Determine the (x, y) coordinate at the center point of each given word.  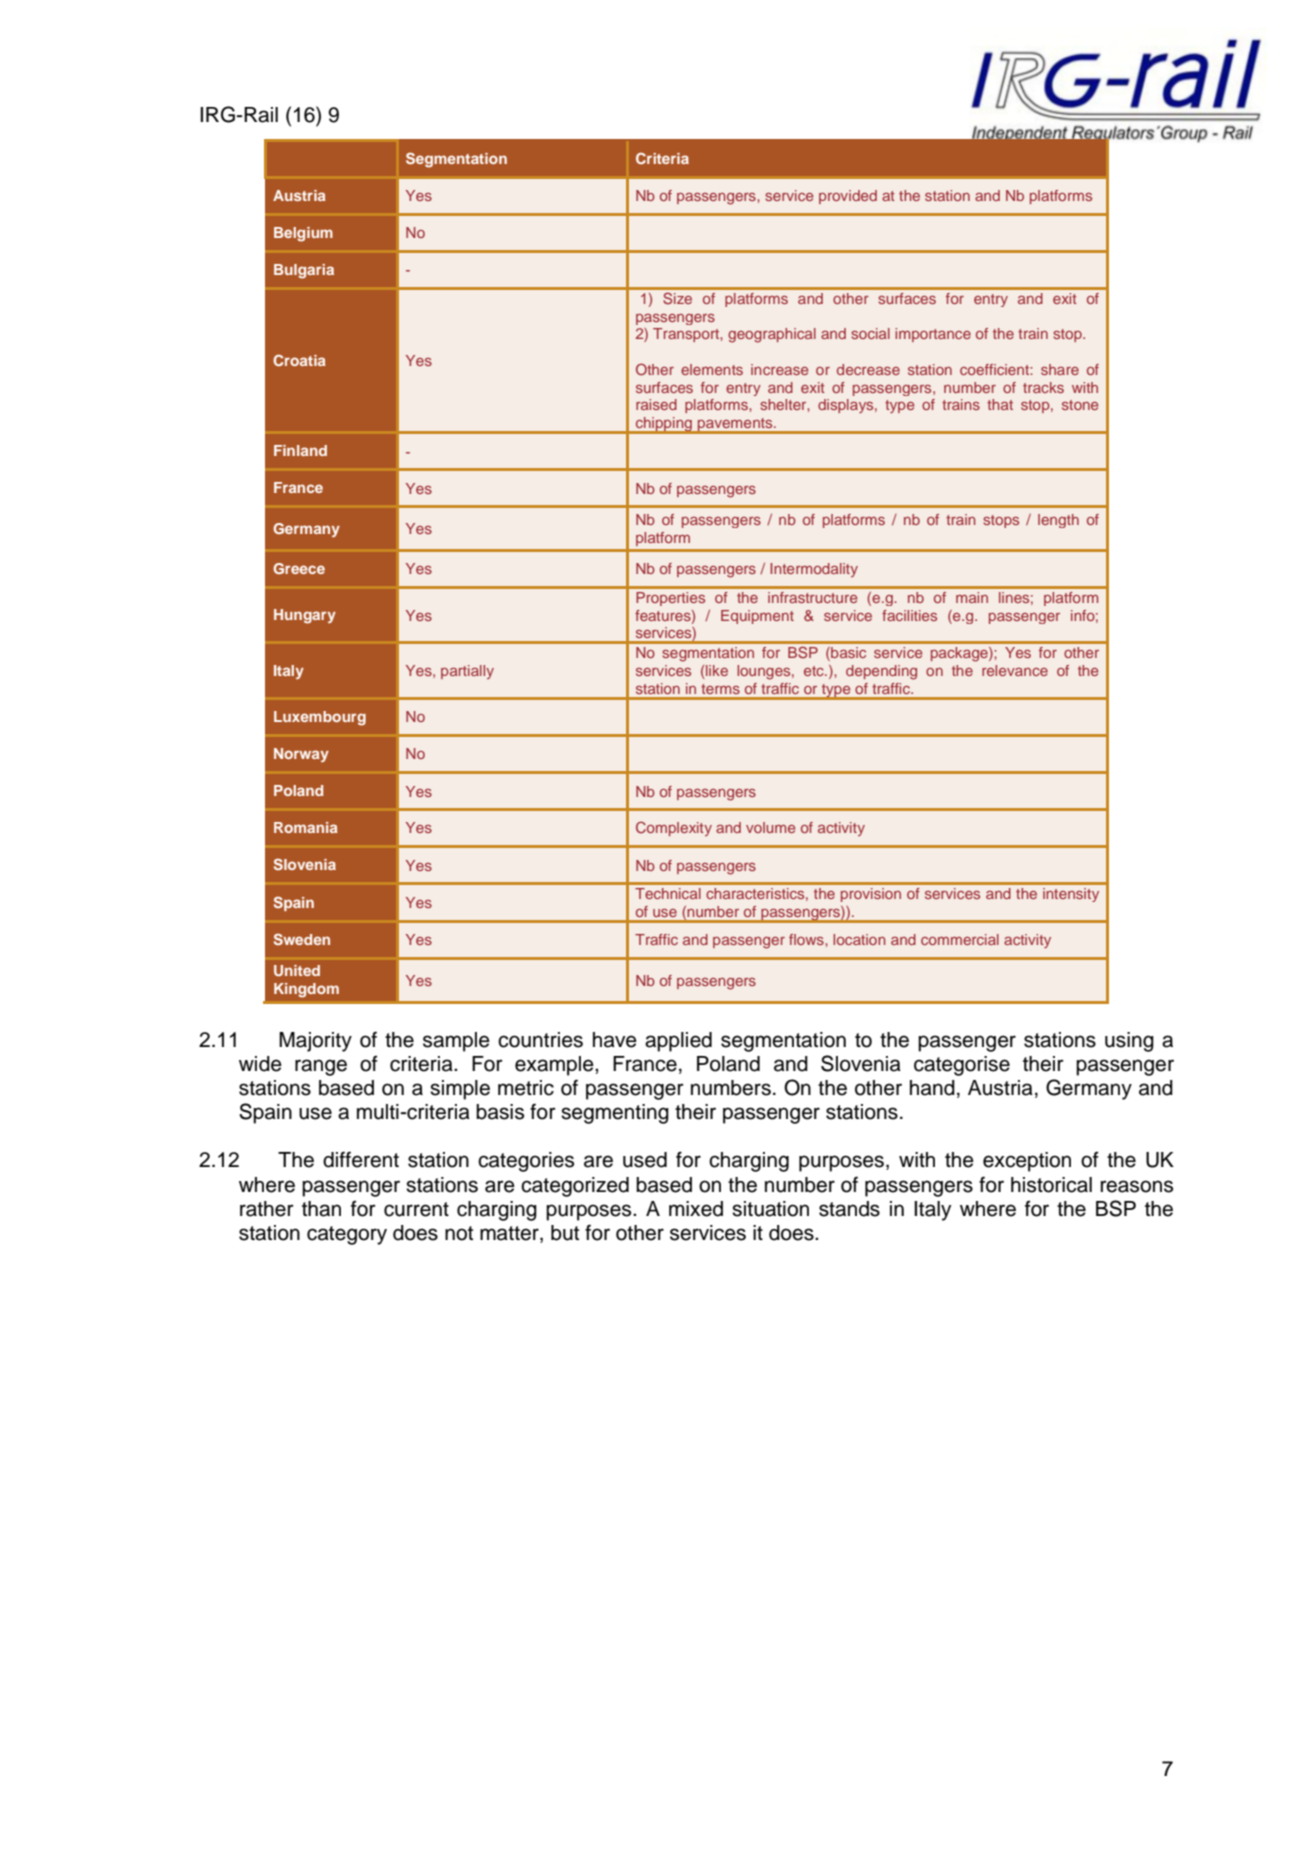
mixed (696, 1209)
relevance (1015, 670)
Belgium (303, 234)
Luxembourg (320, 718)
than (321, 1209)
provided (848, 197)
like (717, 670)
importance (933, 335)
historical (1051, 1185)
